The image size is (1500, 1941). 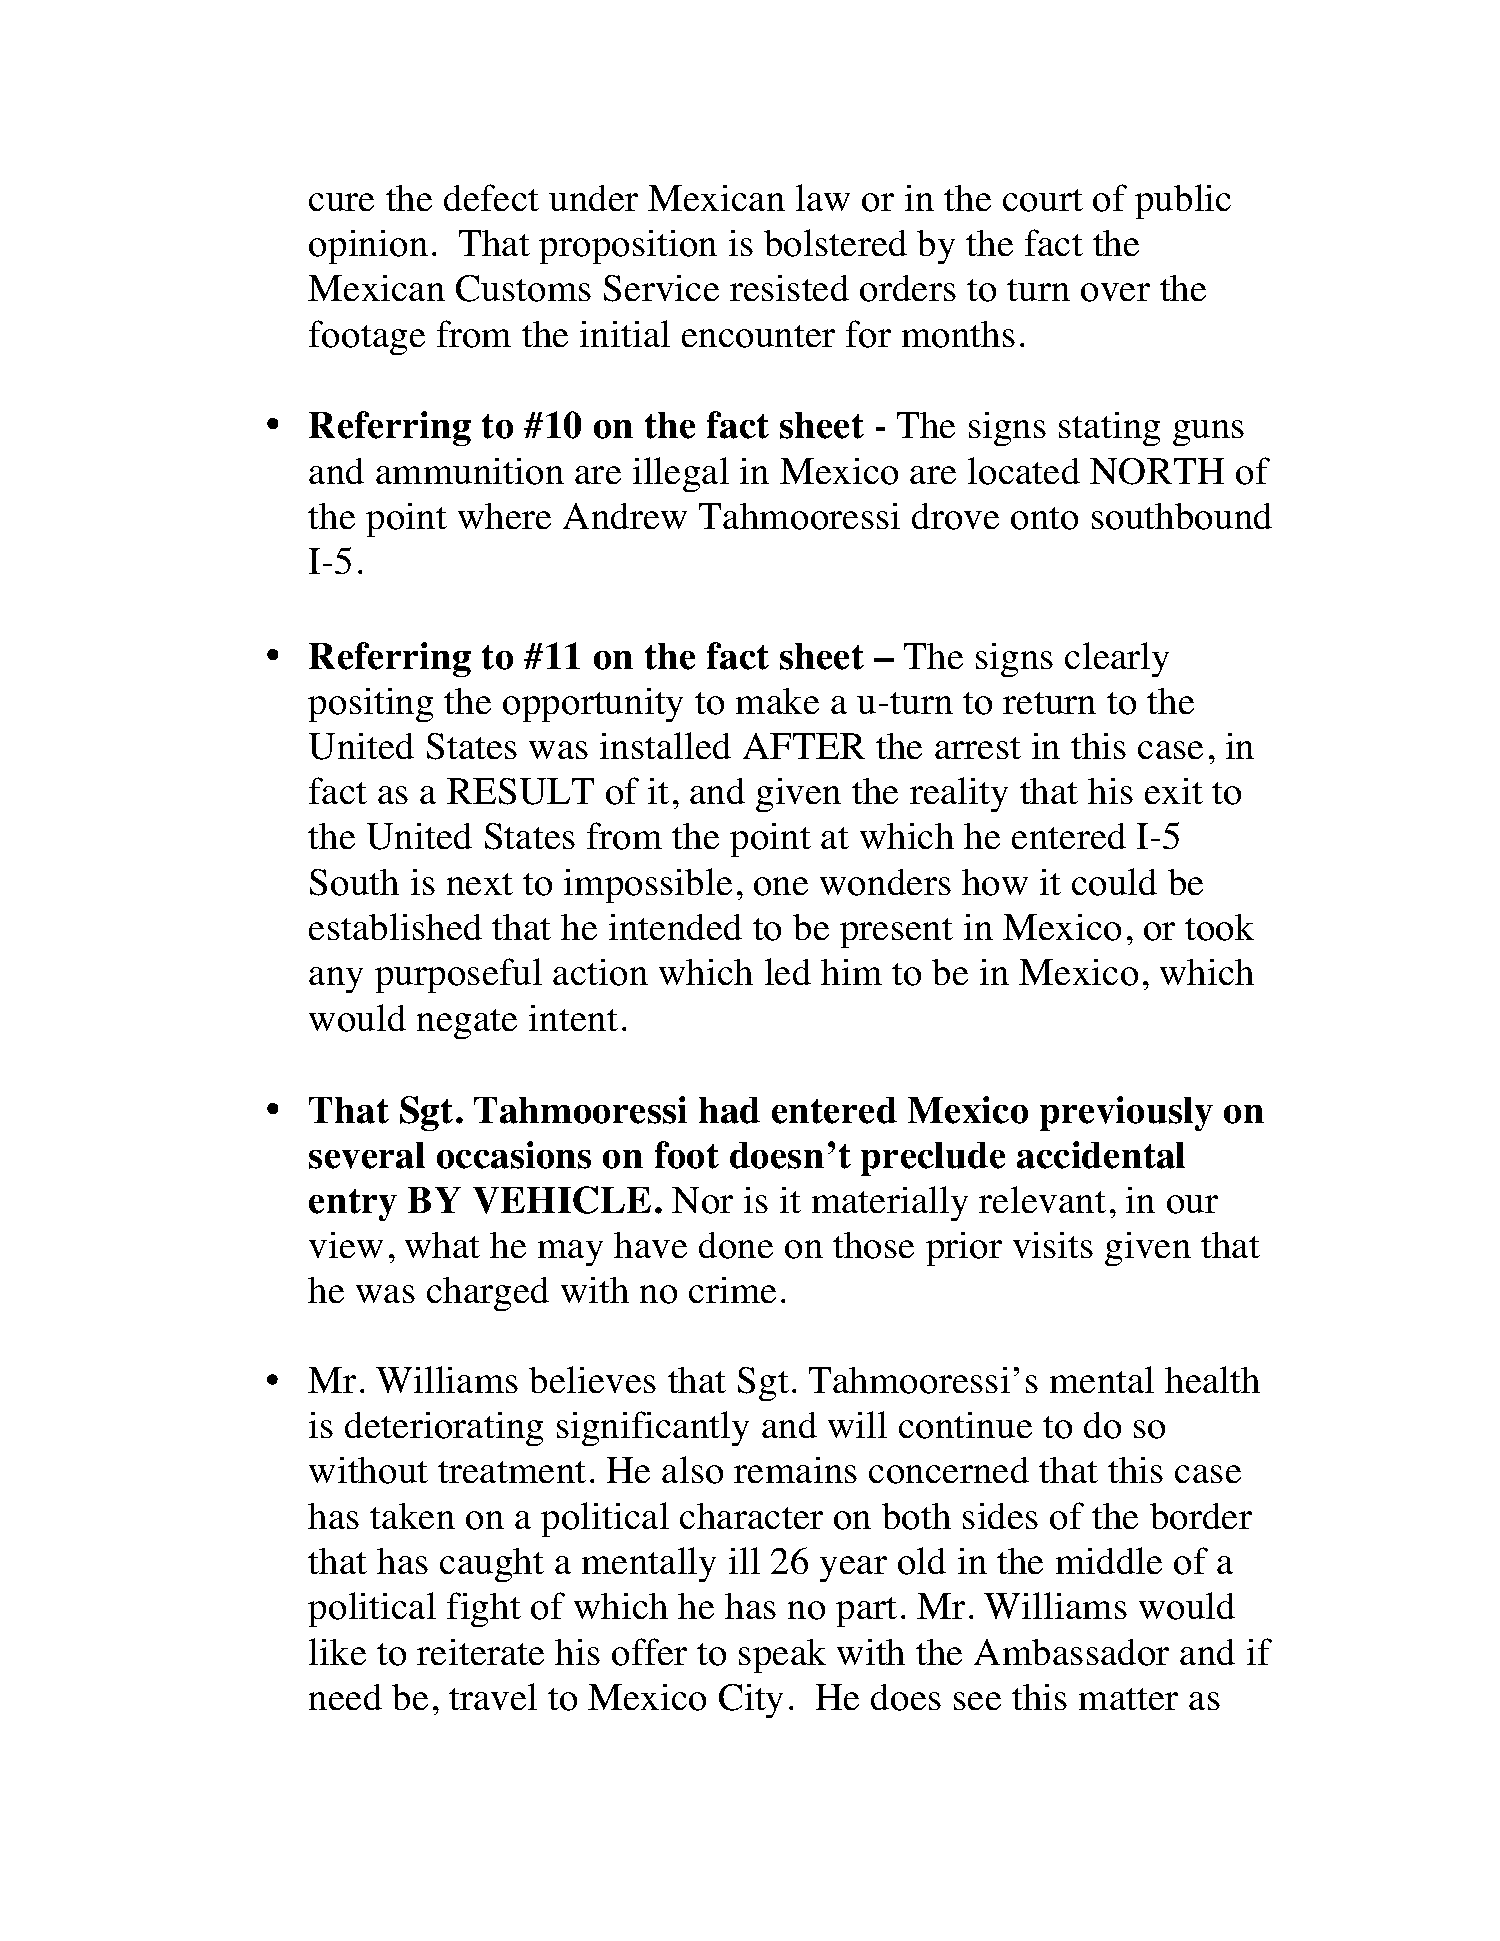 What do you see at coordinates (504, 516) in the image?
I see `where` at bounding box center [504, 516].
